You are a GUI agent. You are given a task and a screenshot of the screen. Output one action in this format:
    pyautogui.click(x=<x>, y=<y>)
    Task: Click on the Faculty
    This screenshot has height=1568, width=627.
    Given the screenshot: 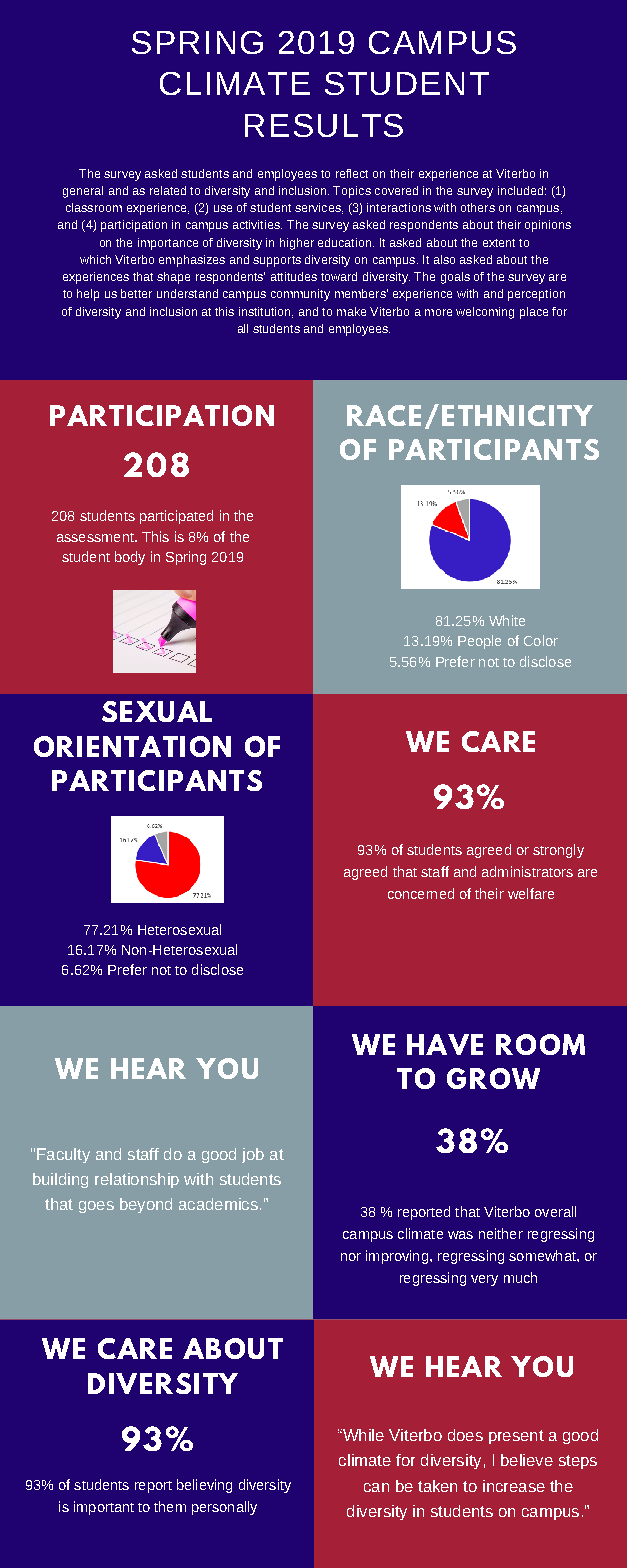 What is the action you would take?
    pyautogui.click(x=63, y=1155)
